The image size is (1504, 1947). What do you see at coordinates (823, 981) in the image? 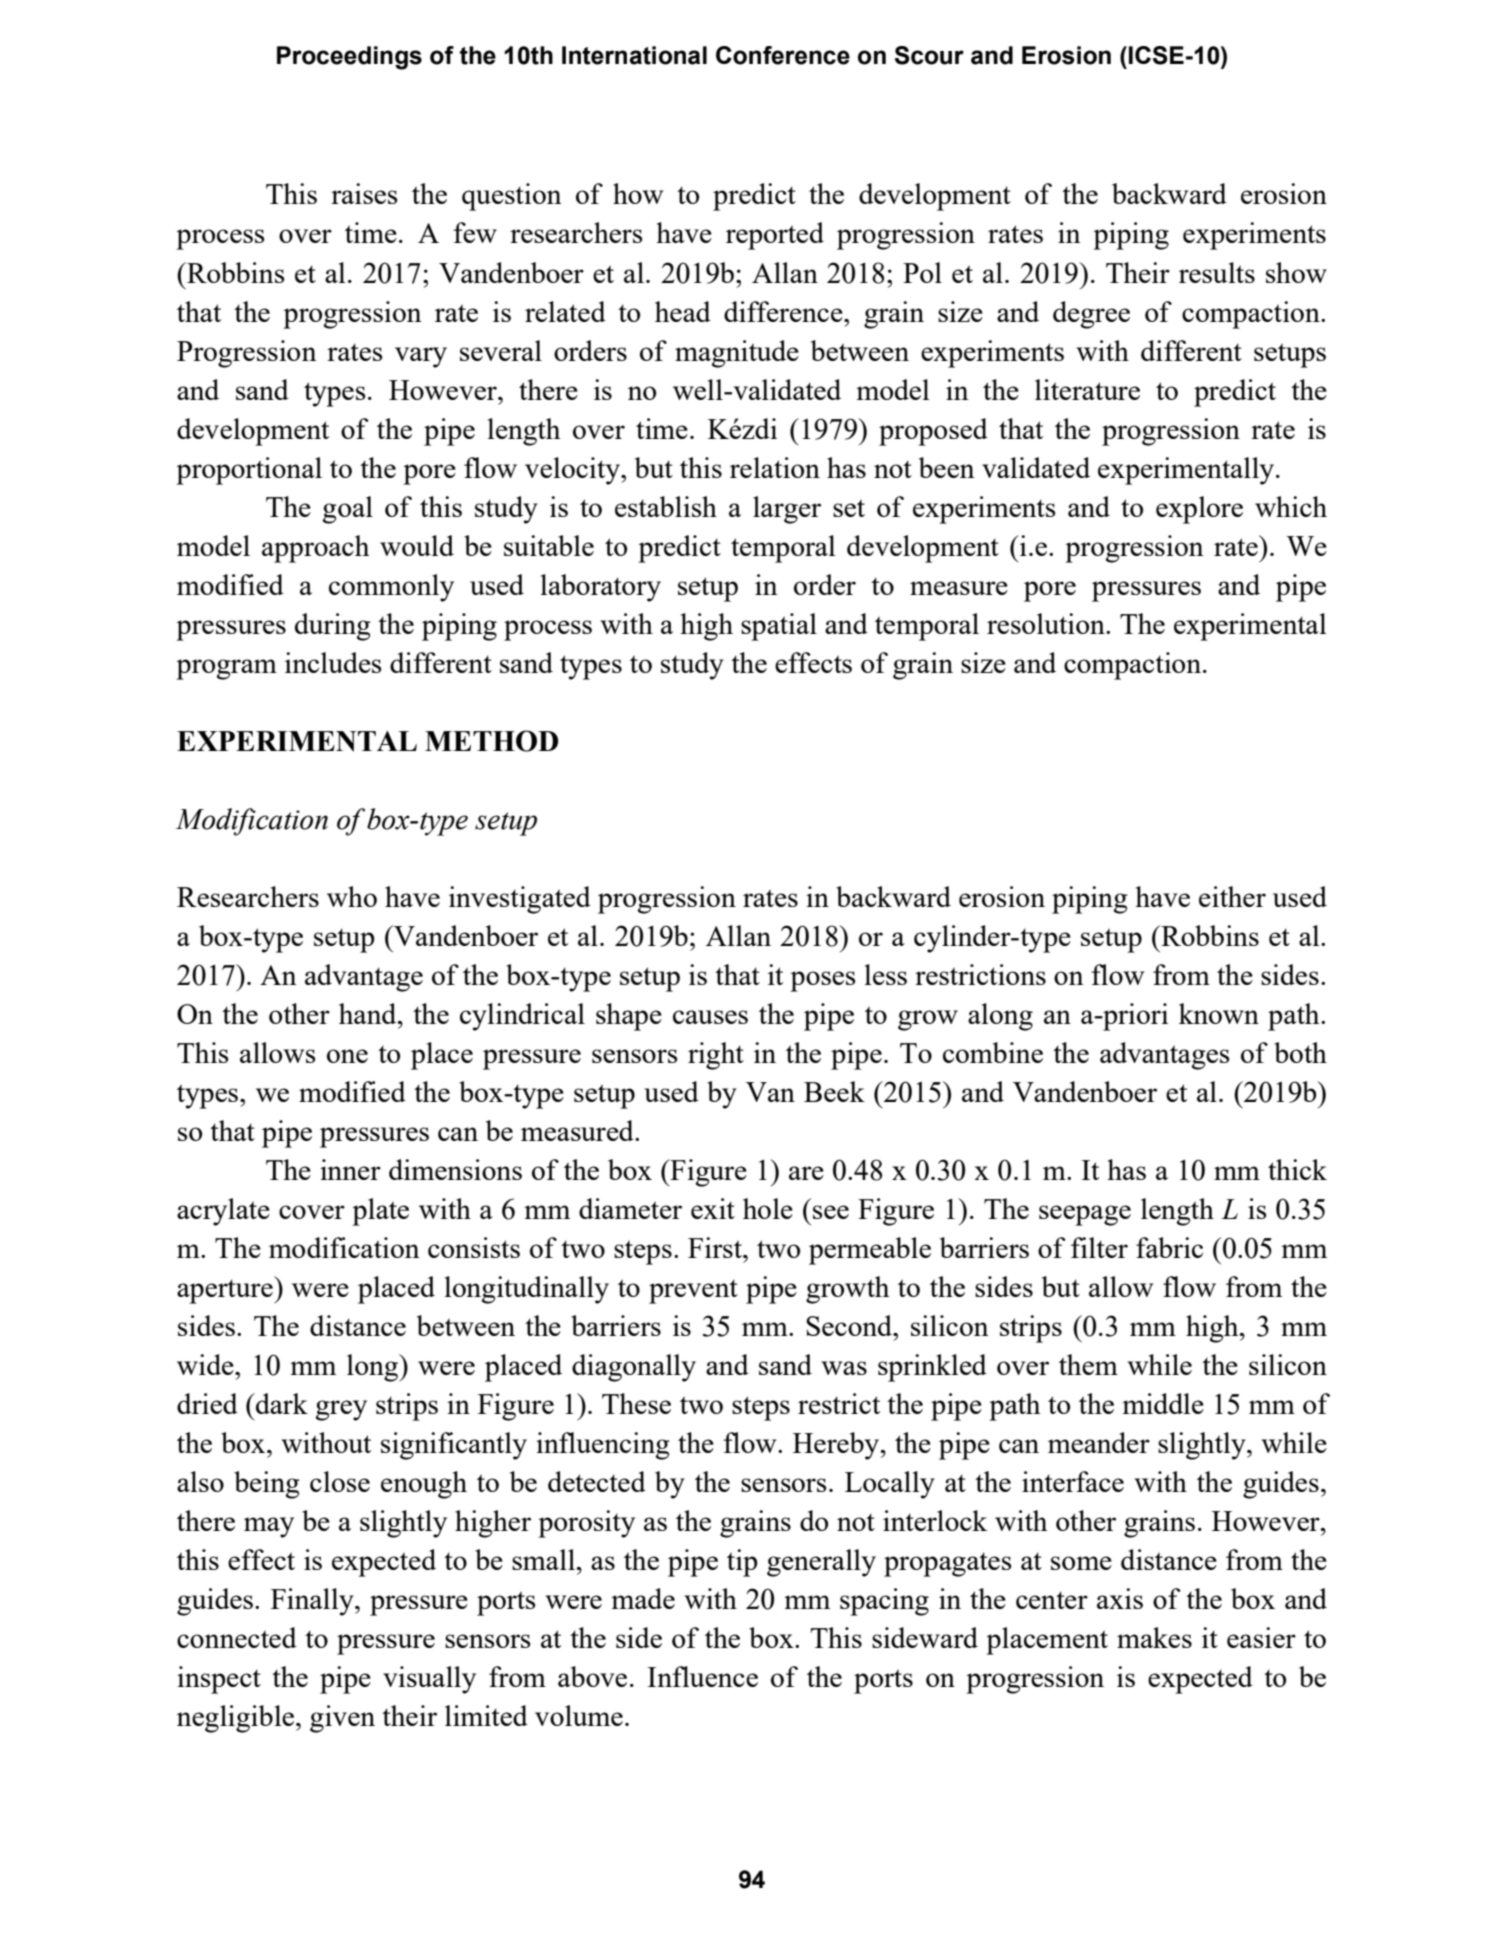
I see `poses` at bounding box center [823, 981].
